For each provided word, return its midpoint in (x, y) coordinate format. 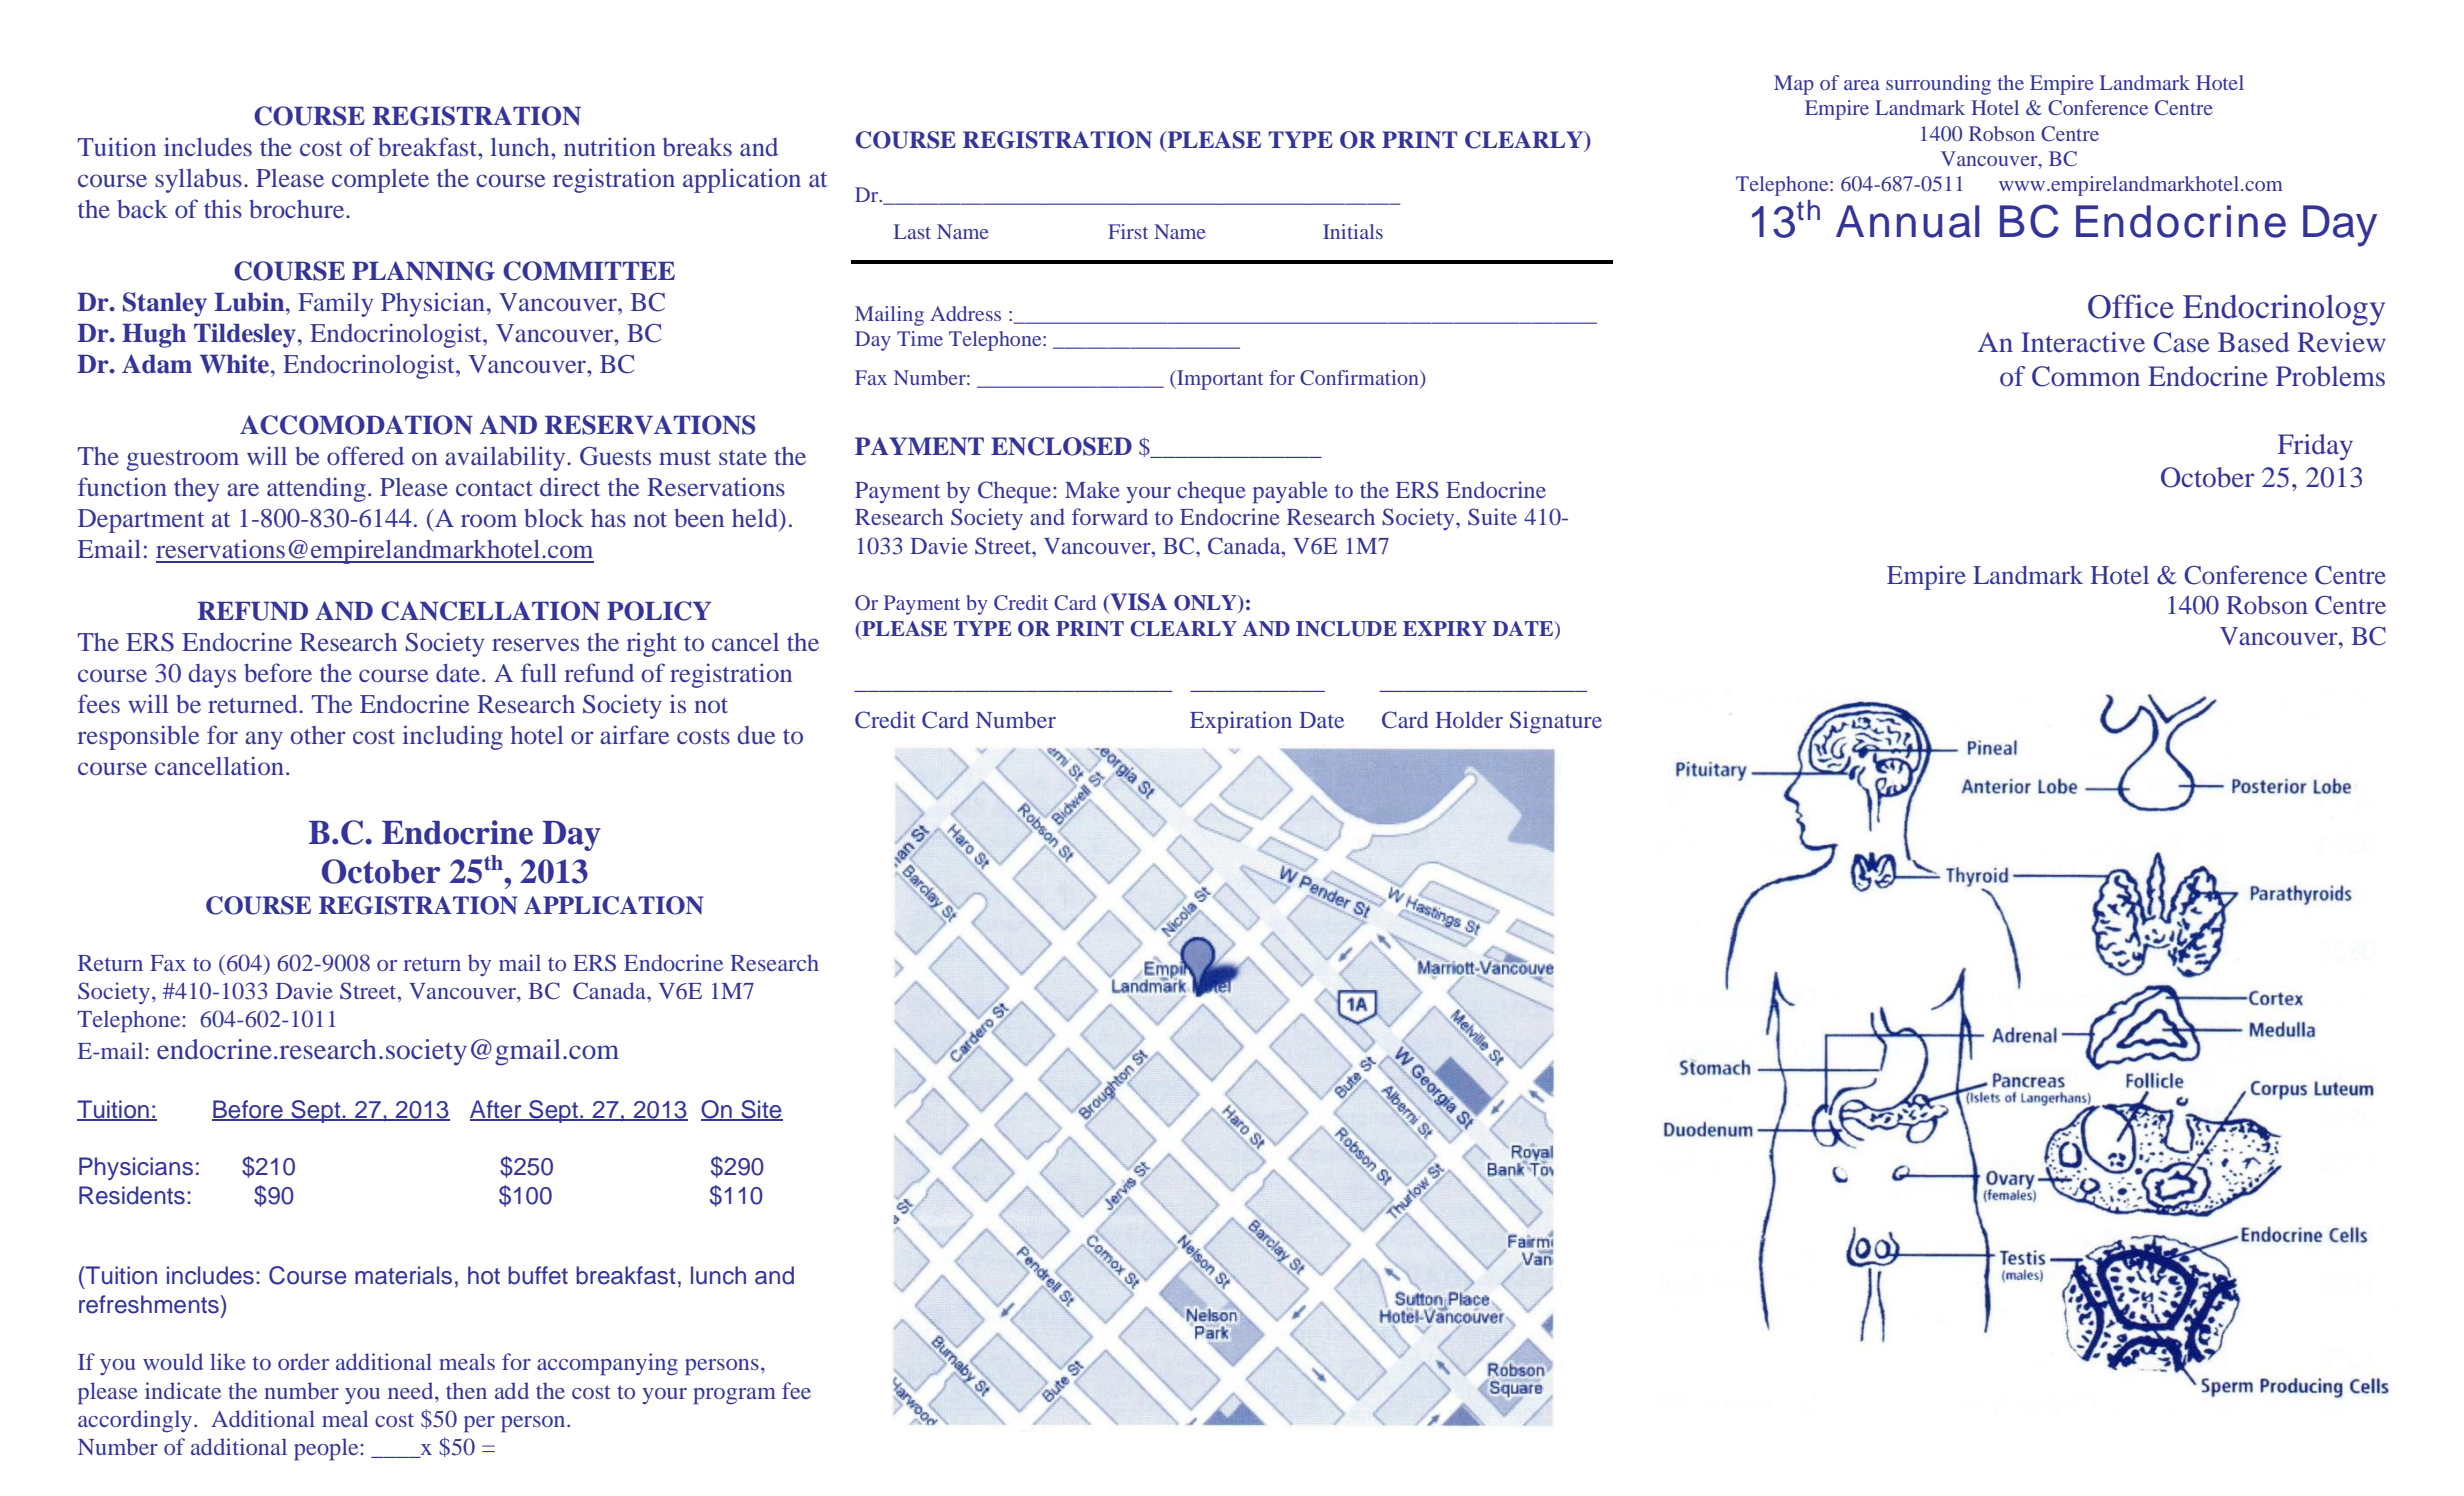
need (412, 1390)
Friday (2315, 447)
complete (380, 181)
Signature (1556, 722)
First (1128, 231)
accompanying (607, 1364)
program (734, 1396)
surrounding (1938, 85)
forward (1110, 516)
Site (761, 1110)
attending (316, 489)
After (497, 1110)
